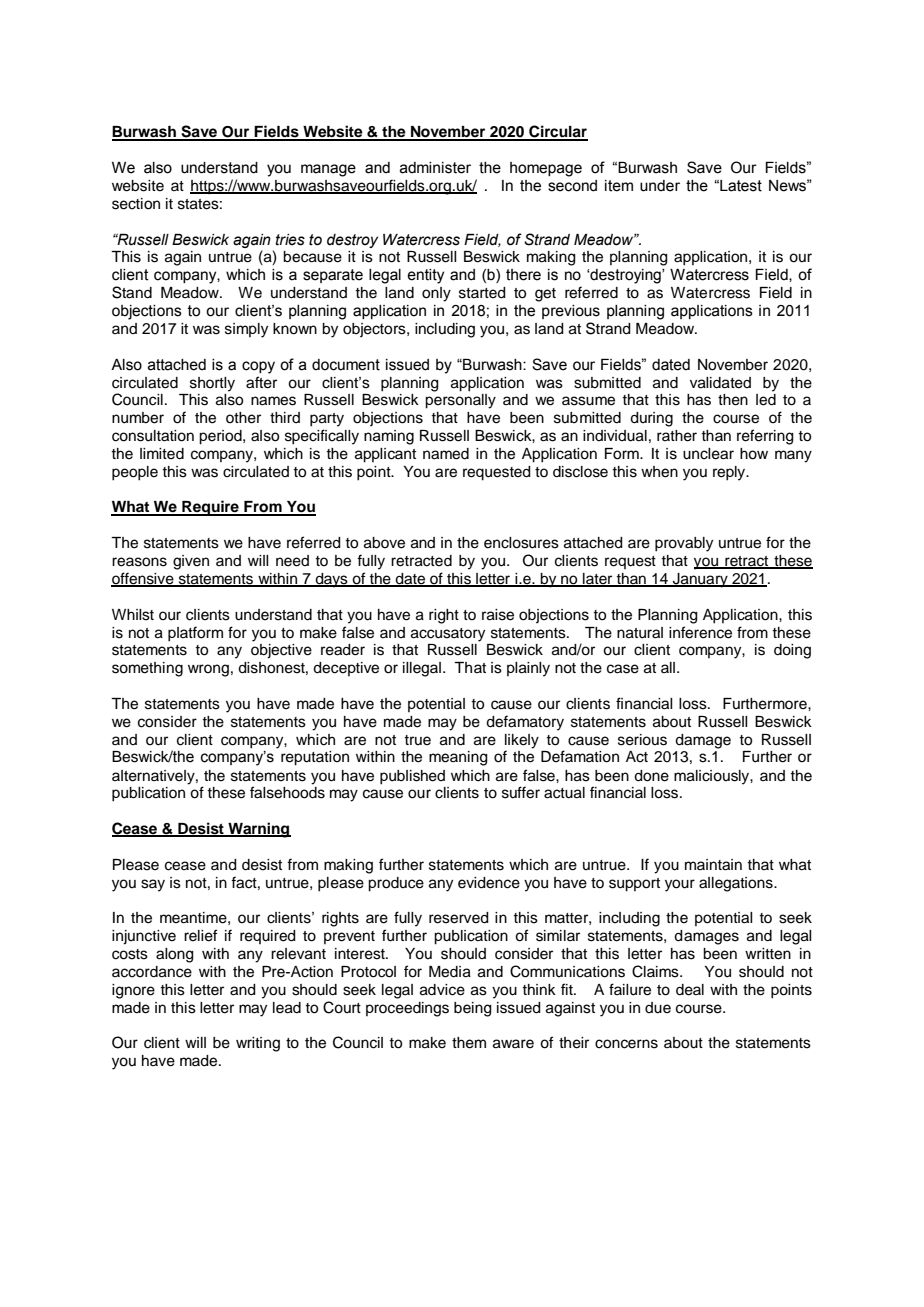 The image size is (924, 1307). I want to click on writing, so click(258, 1044).
